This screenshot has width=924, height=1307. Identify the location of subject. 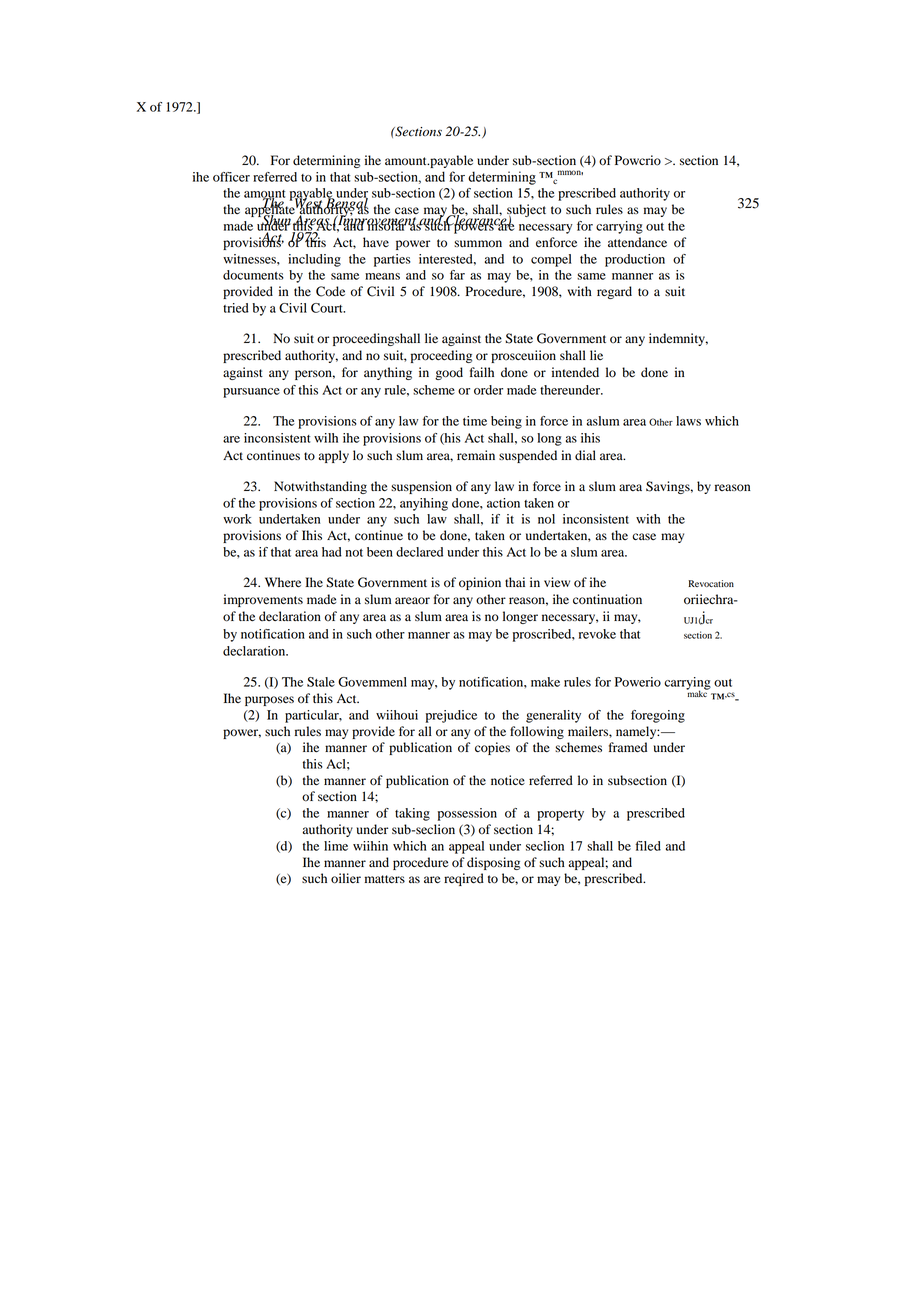
(525, 212).
